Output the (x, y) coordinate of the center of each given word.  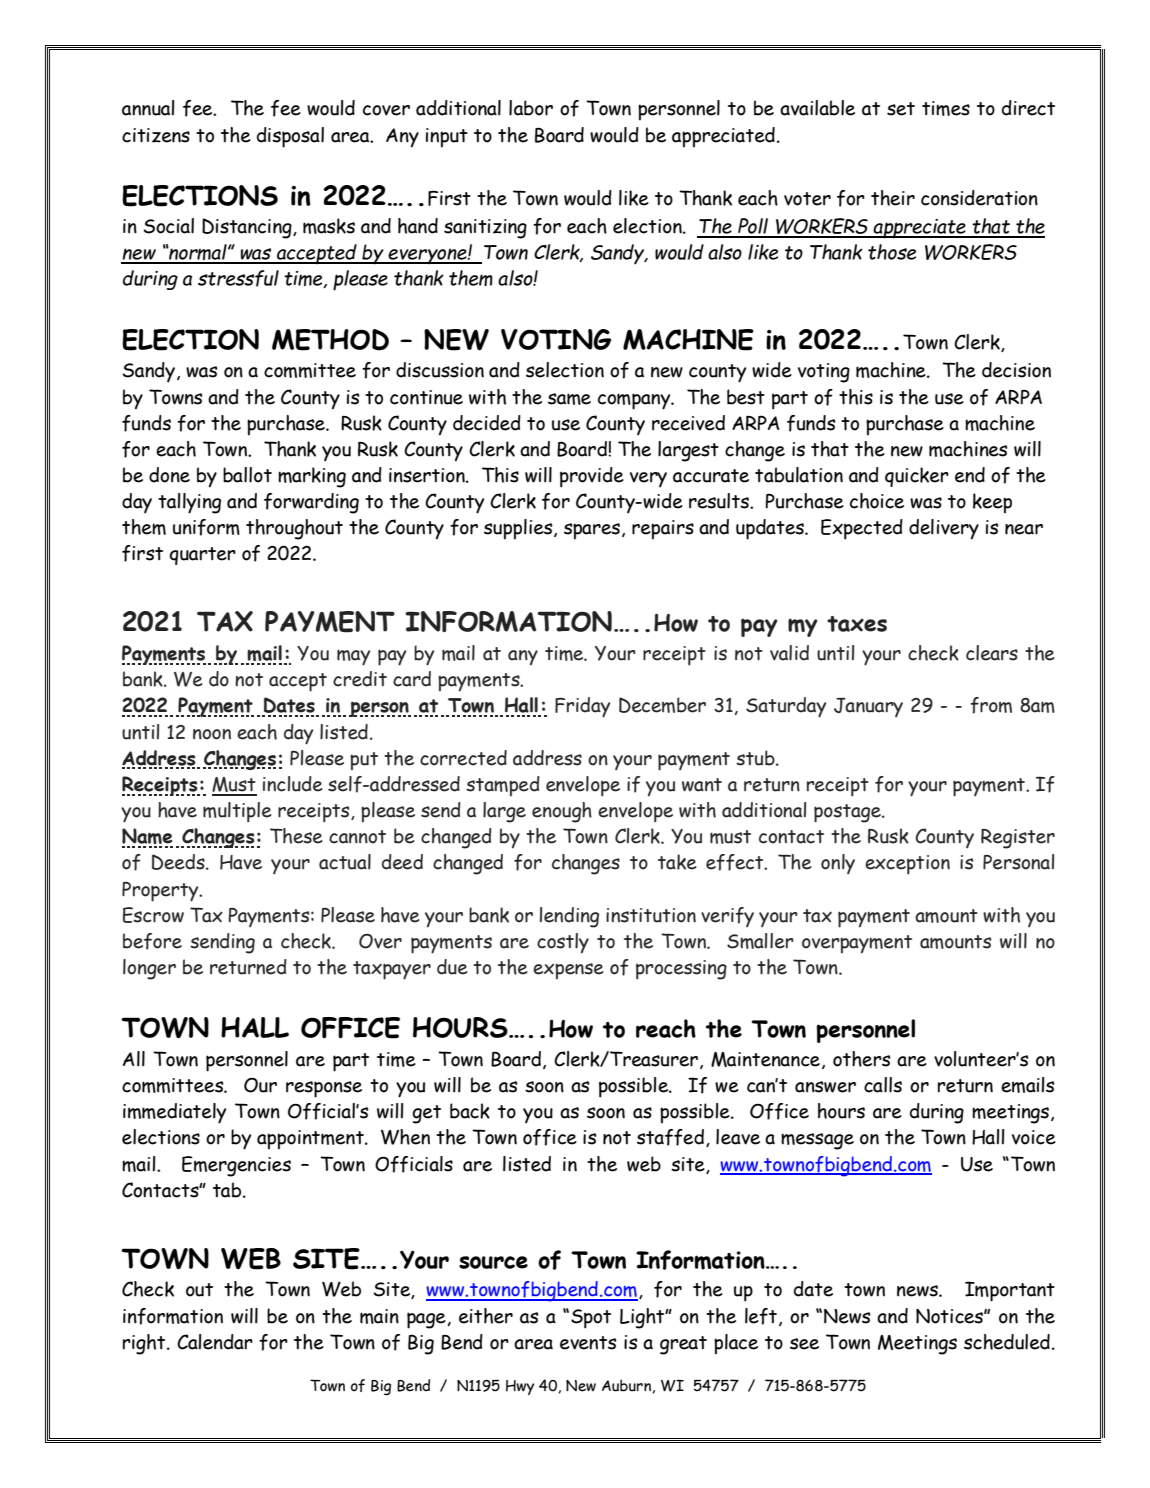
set (901, 109)
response (324, 1089)
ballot (247, 475)
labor (531, 108)
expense (568, 971)
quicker (917, 477)
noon (212, 734)
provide (592, 477)
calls (883, 1085)
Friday (582, 707)
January (868, 707)
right (145, 1344)
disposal (290, 137)
